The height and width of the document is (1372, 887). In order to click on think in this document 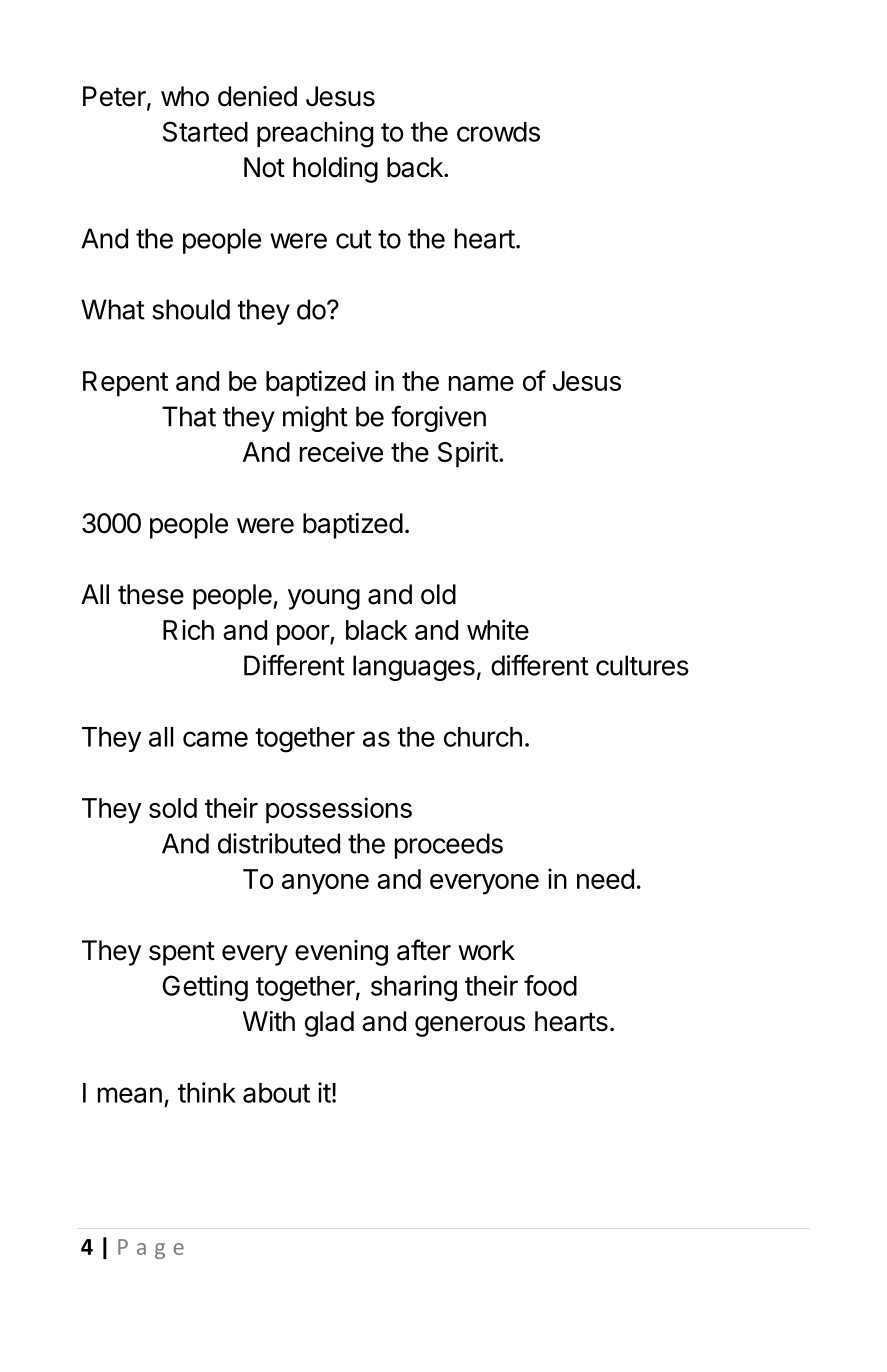, I will do `click(207, 1092)`.
